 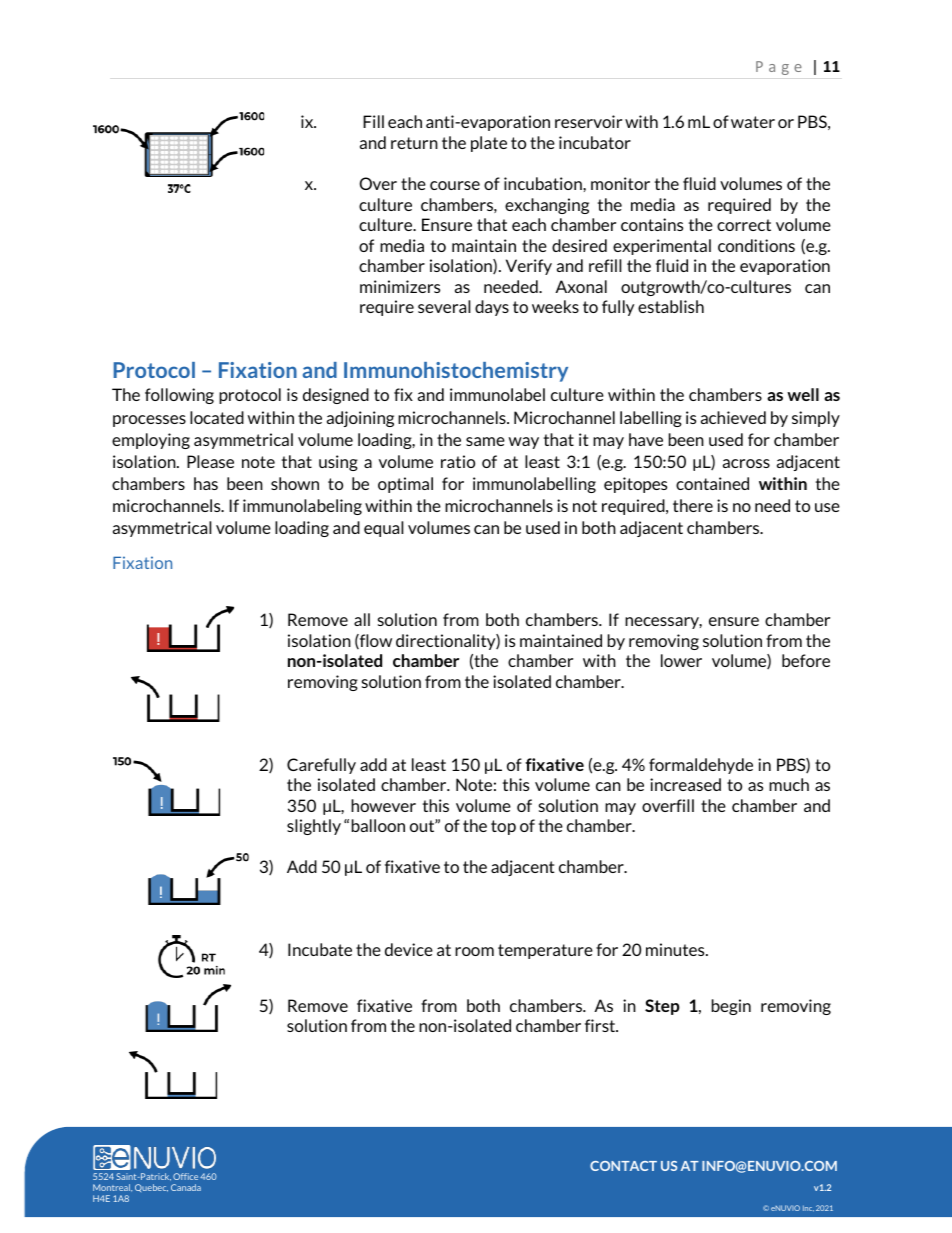 I want to click on lower, so click(x=681, y=660).
